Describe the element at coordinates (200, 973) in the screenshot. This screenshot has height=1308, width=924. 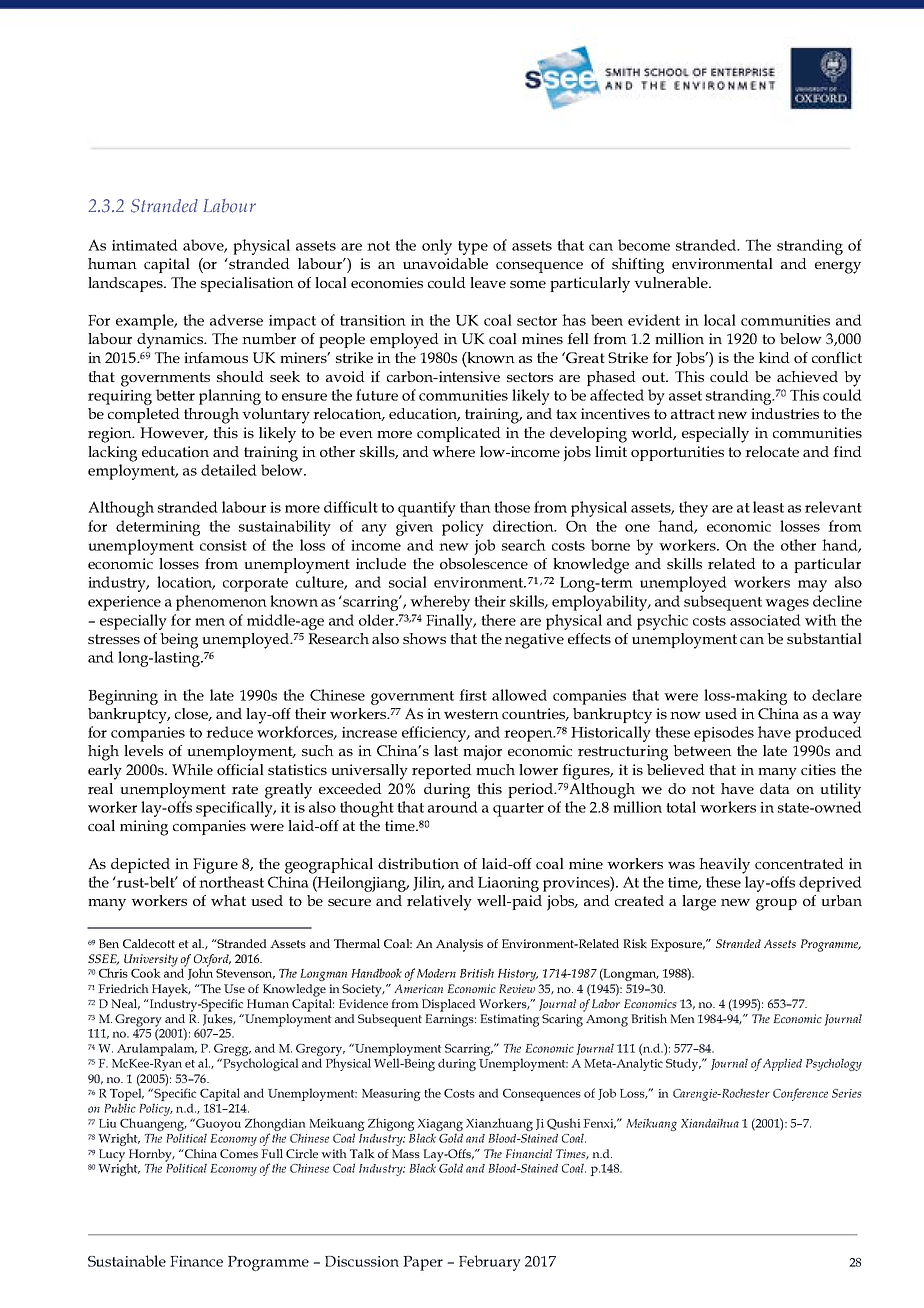
I see `John` at that location.
